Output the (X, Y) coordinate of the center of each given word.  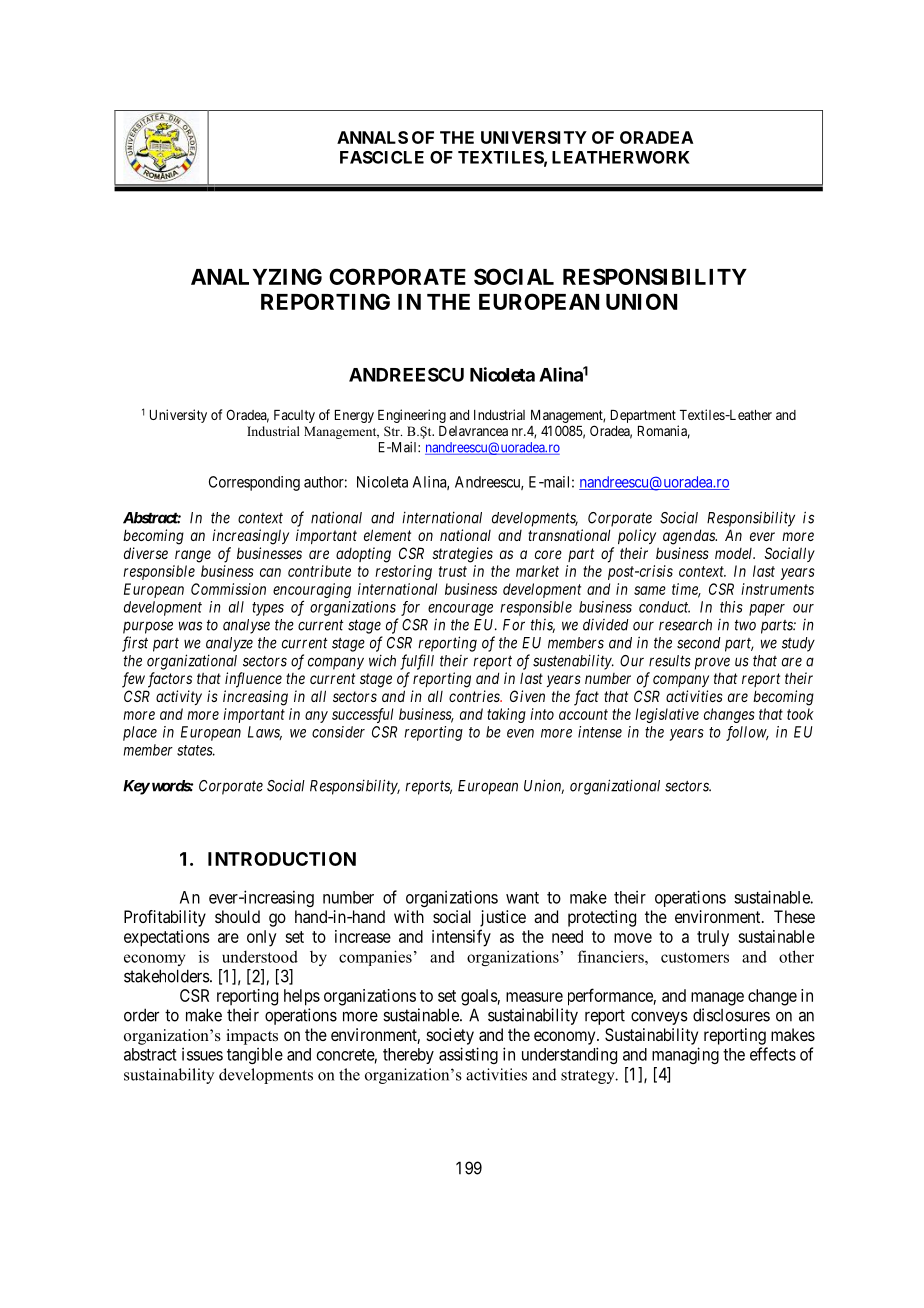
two (745, 625)
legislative (667, 715)
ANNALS (372, 137)
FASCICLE (382, 157)
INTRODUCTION (282, 859)
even (520, 733)
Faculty (294, 416)
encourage (460, 610)
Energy (354, 416)
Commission (228, 589)
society (450, 1036)
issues (202, 1054)
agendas (690, 537)
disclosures (731, 1015)
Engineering (412, 416)
